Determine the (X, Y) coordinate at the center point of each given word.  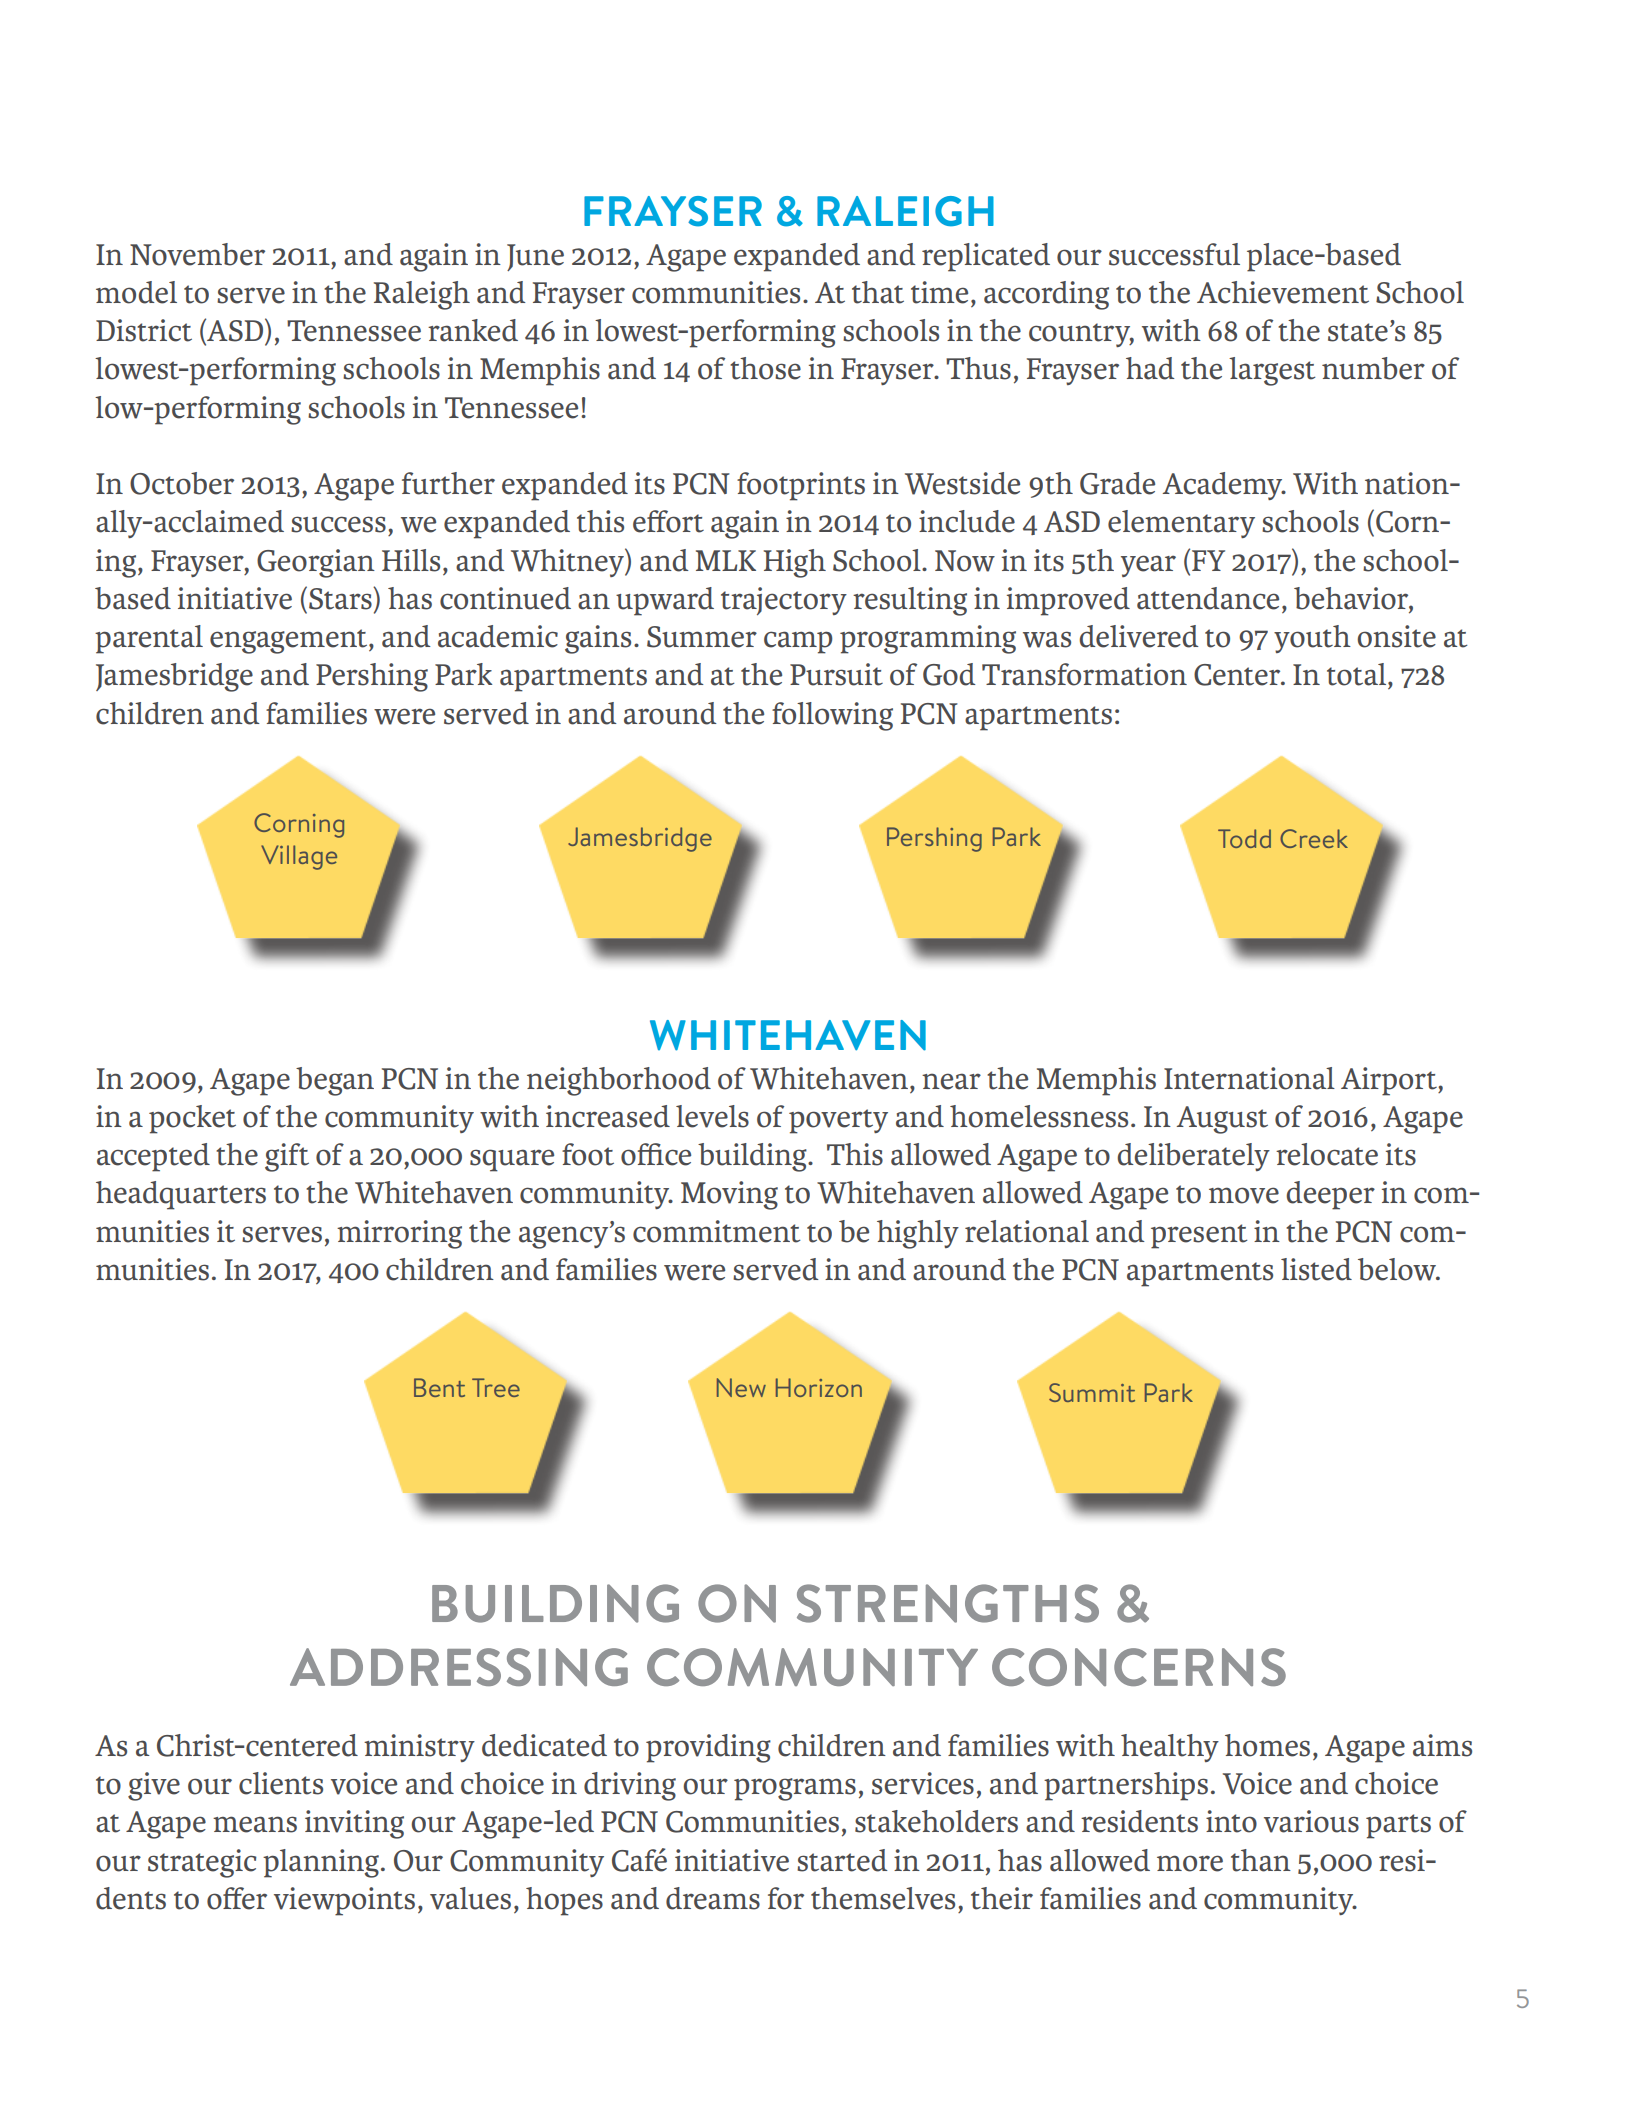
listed (1316, 1269)
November (197, 254)
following (832, 716)
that (878, 292)
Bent (439, 1387)
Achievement (1283, 292)
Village (299, 857)
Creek (1314, 838)
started (842, 1860)
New (741, 1387)
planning (321, 1863)
